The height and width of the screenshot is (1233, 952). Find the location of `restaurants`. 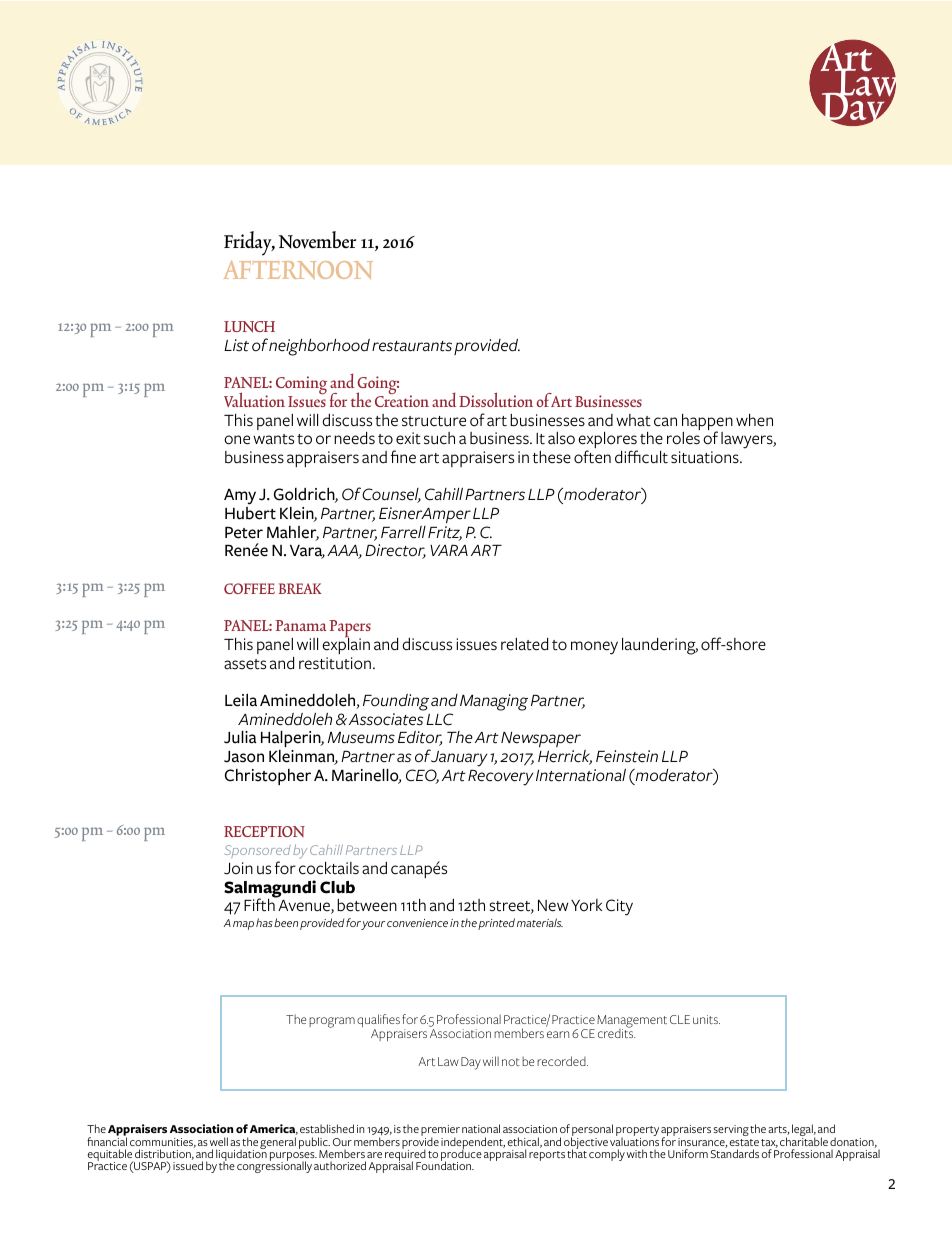

restaurants is located at coordinates (412, 346).
